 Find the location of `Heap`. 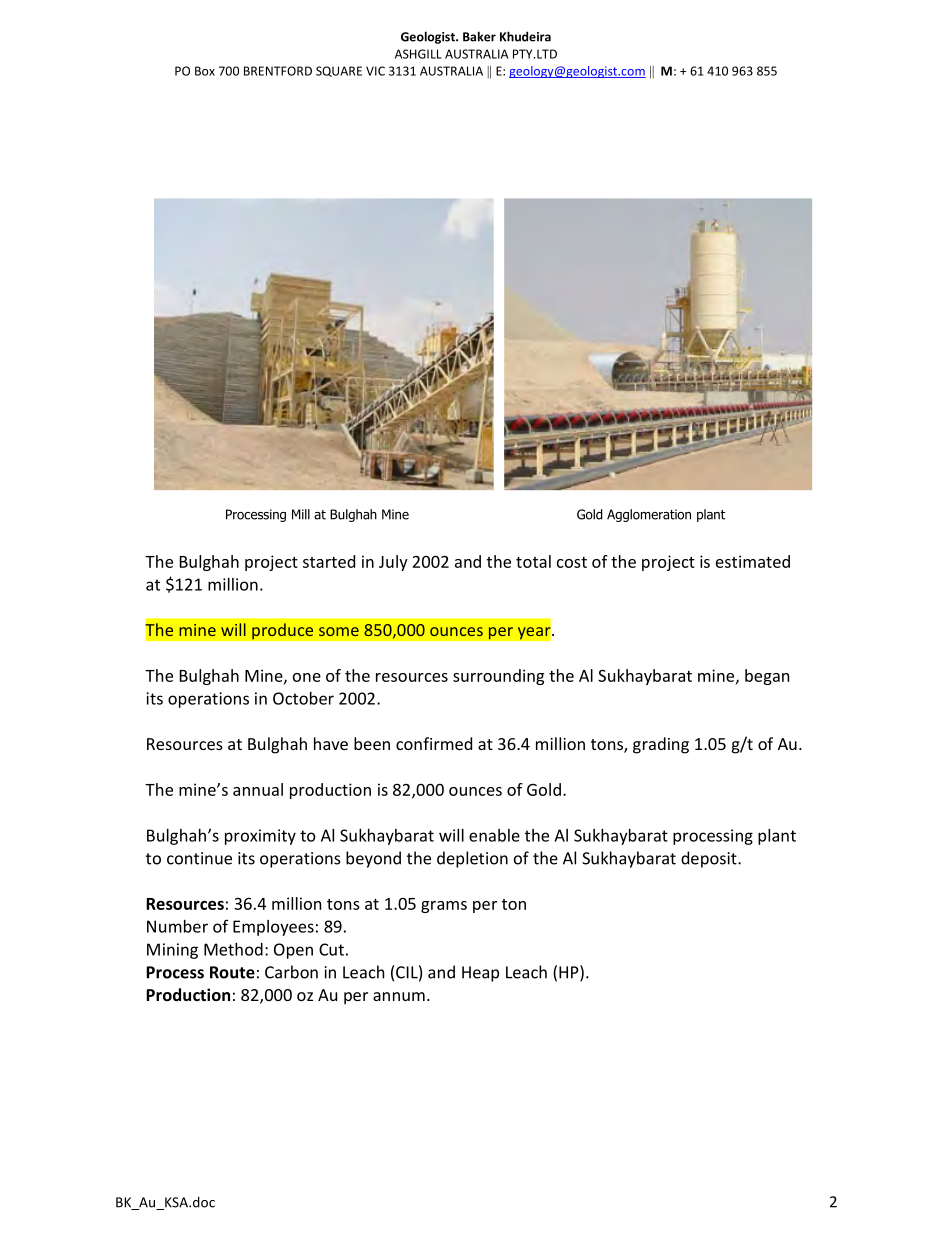

Heap is located at coordinates (480, 974).
